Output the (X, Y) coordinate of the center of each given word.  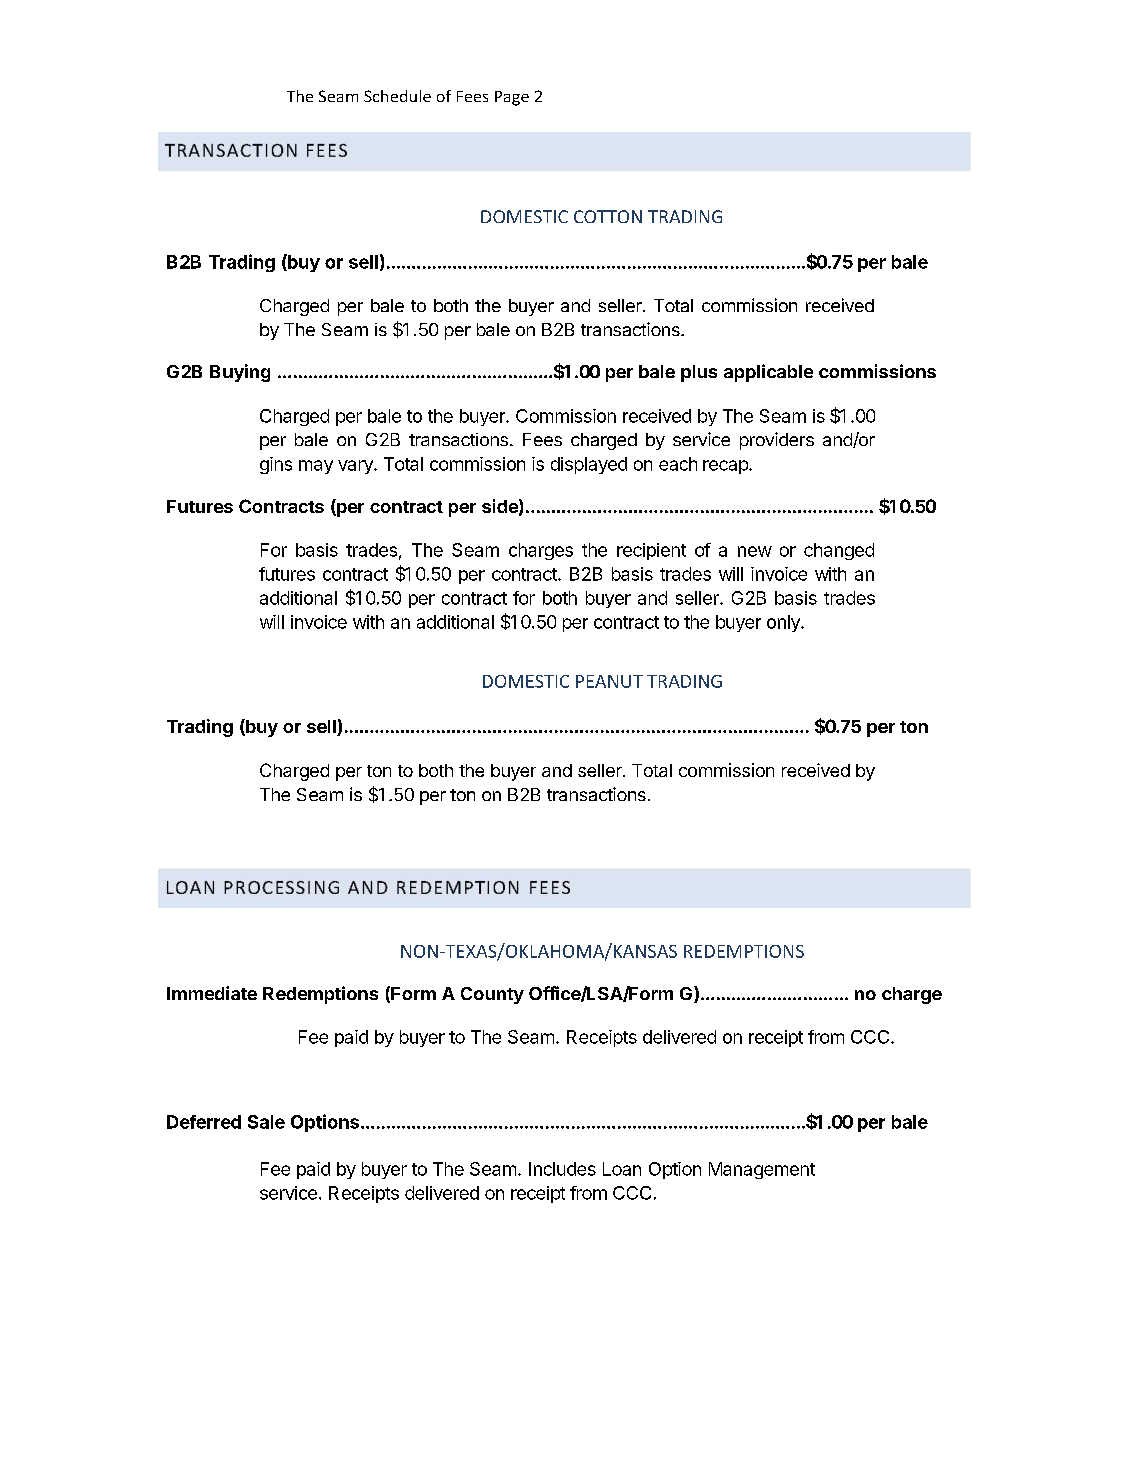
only (784, 623)
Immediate (212, 993)
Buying (240, 373)
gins (276, 465)
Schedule (397, 96)
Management (762, 1170)
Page (512, 98)
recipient (651, 551)
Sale (266, 1122)
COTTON (608, 216)
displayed (589, 465)
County (492, 995)
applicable (768, 373)
